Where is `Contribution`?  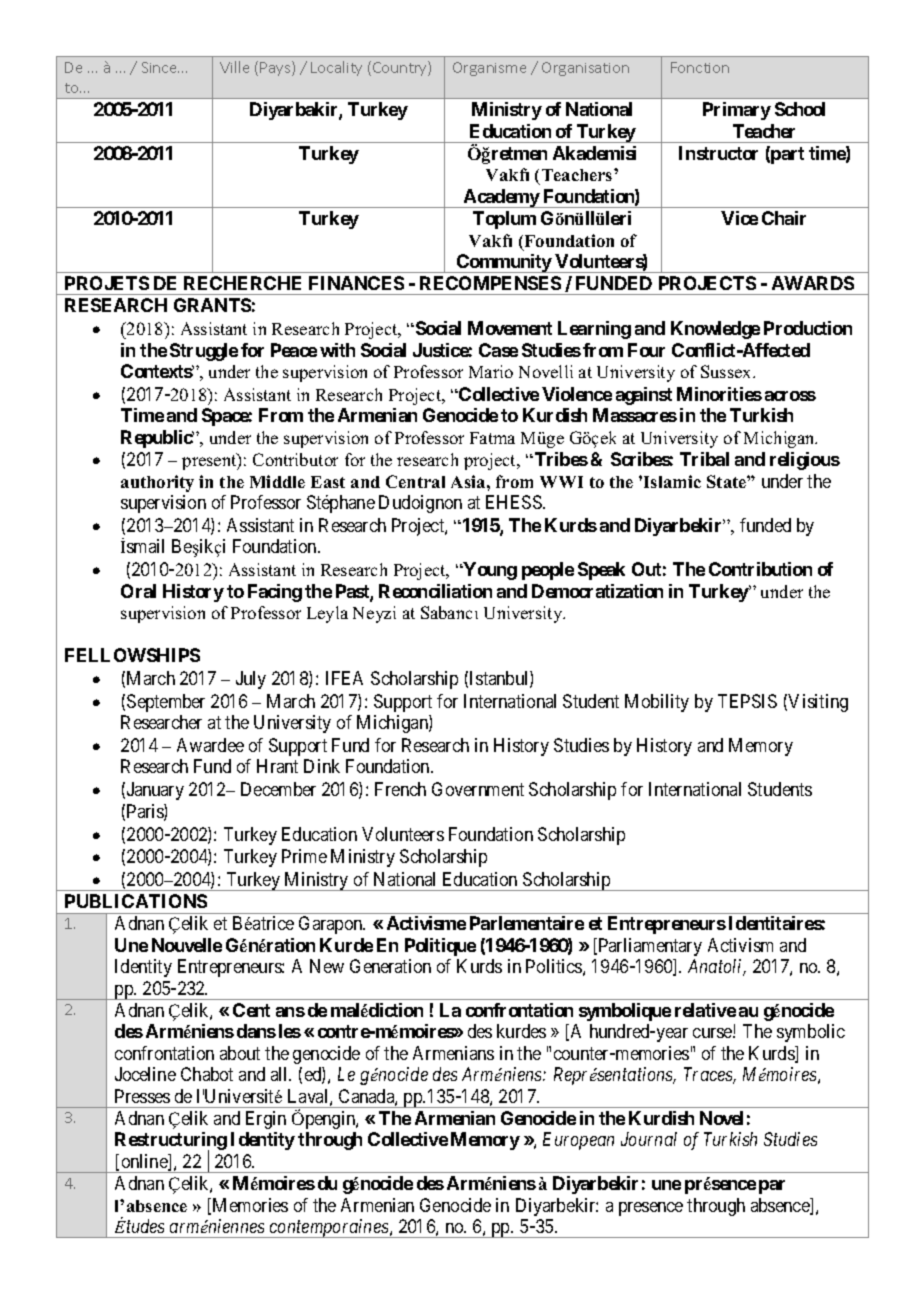
Contribution is located at coordinates (760, 569).
